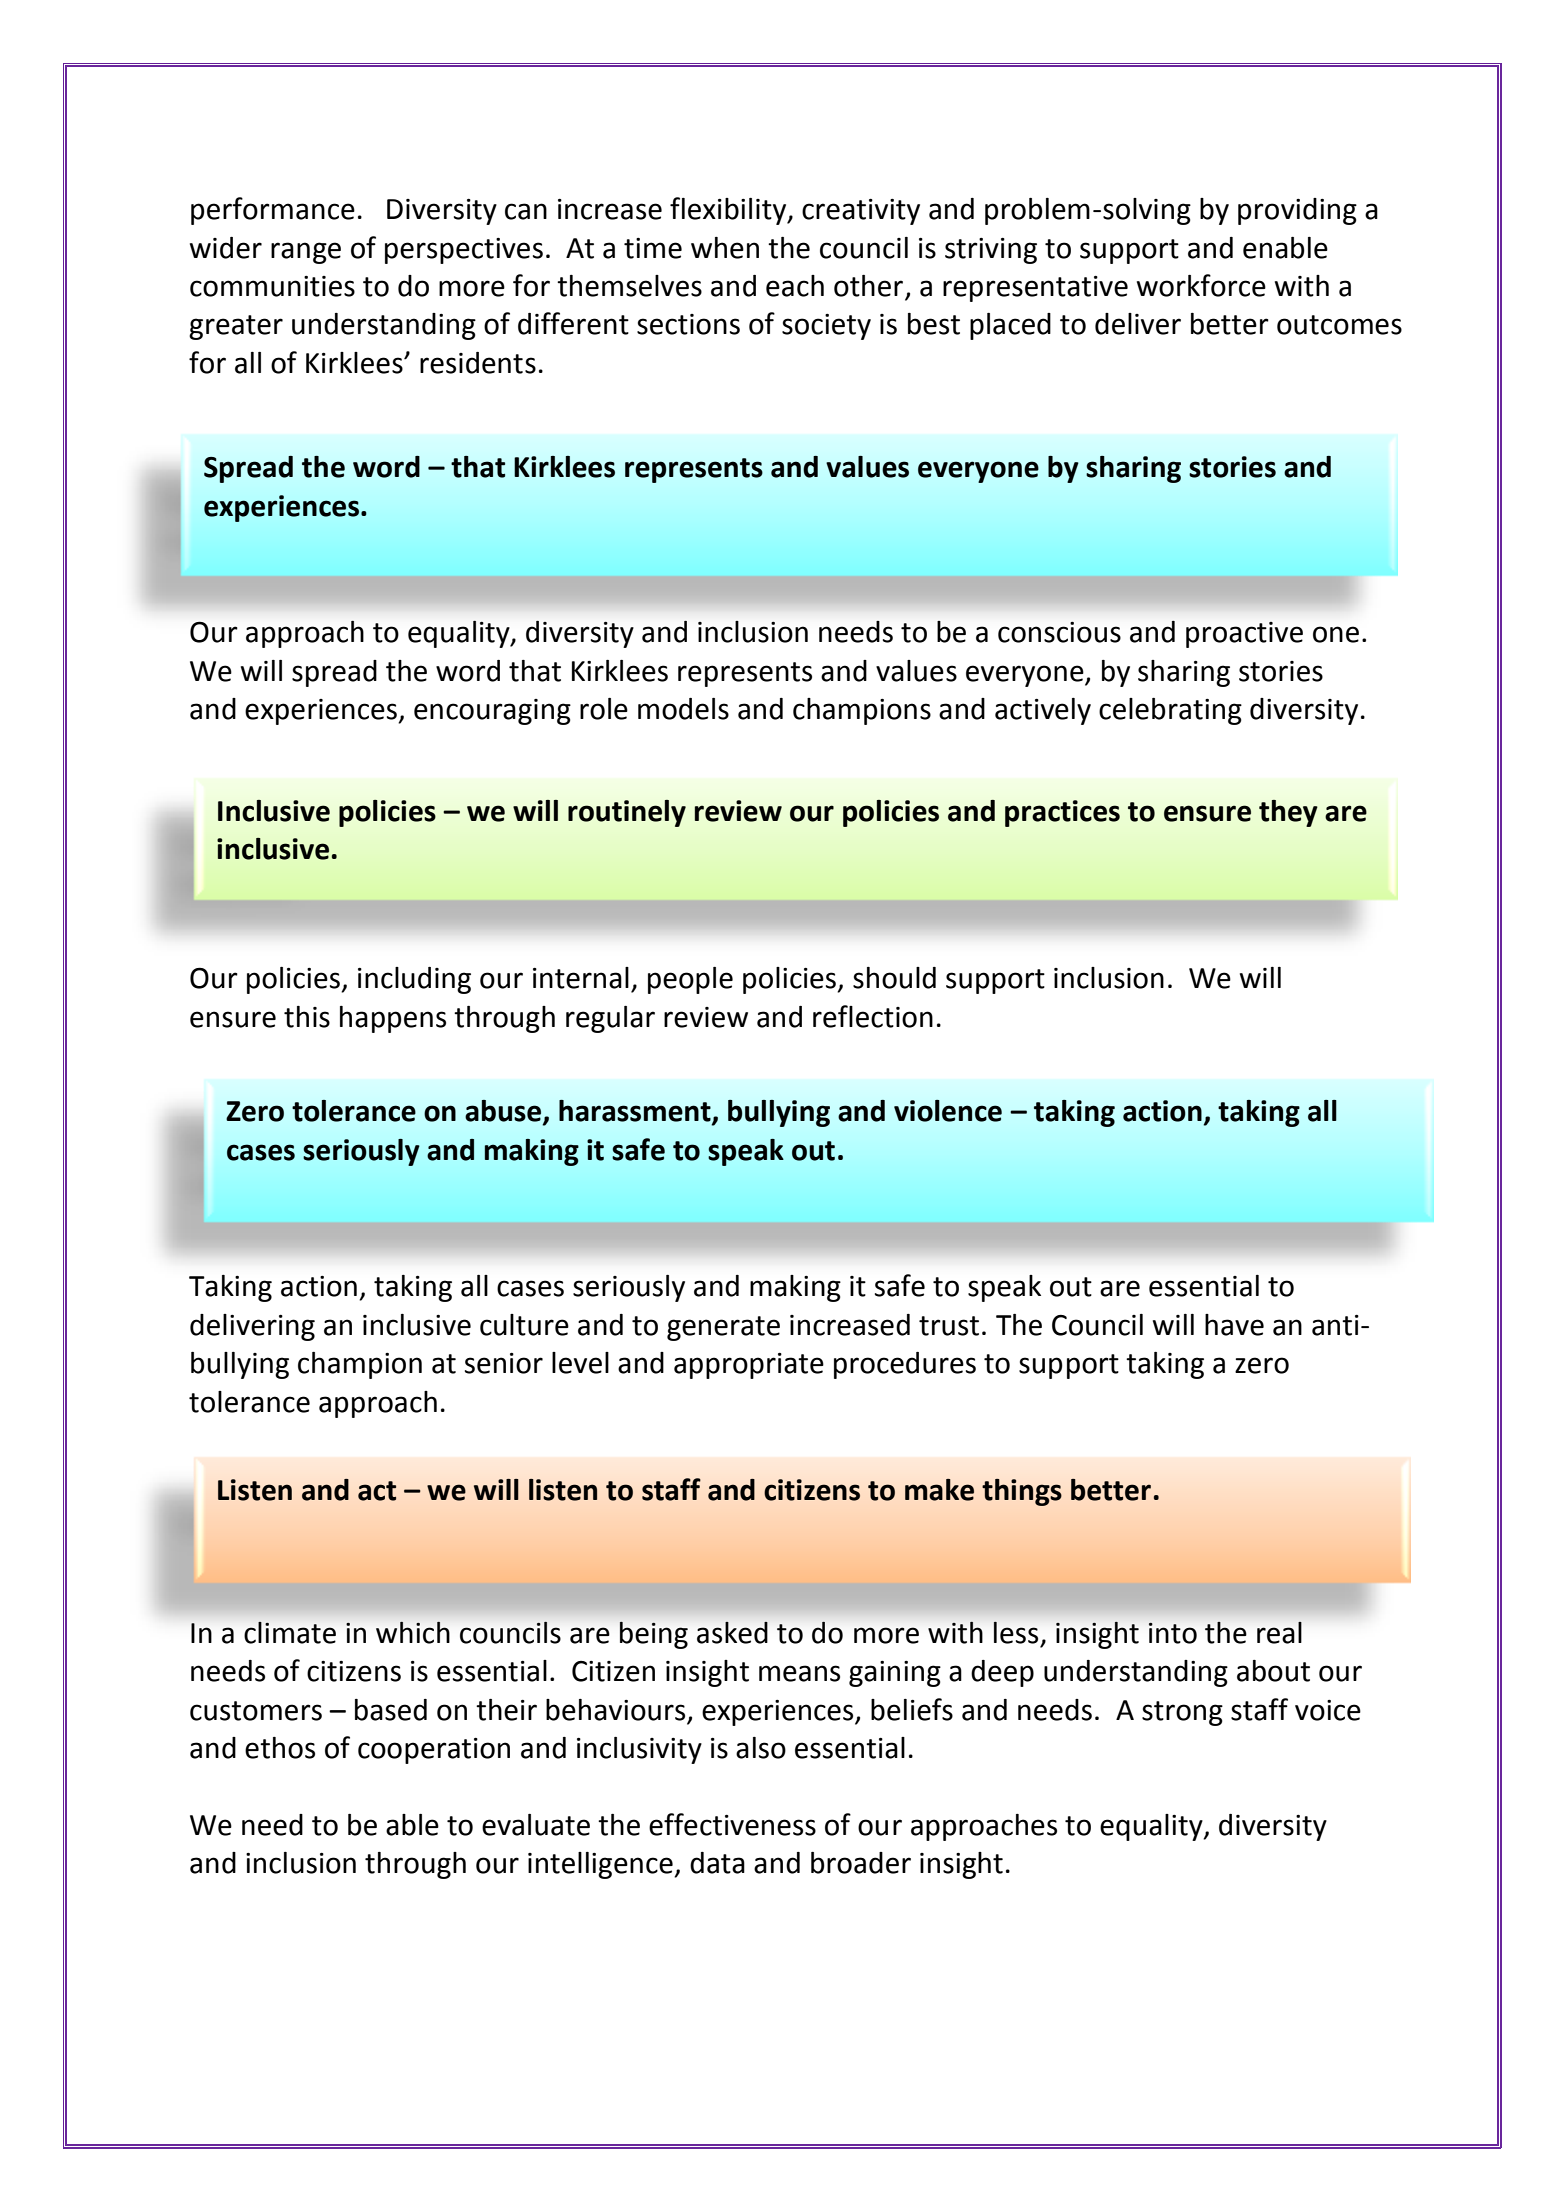 This screenshot has width=1564, height=2211. What do you see at coordinates (723, 1328) in the screenshot?
I see `generate` at bounding box center [723, 1328].
